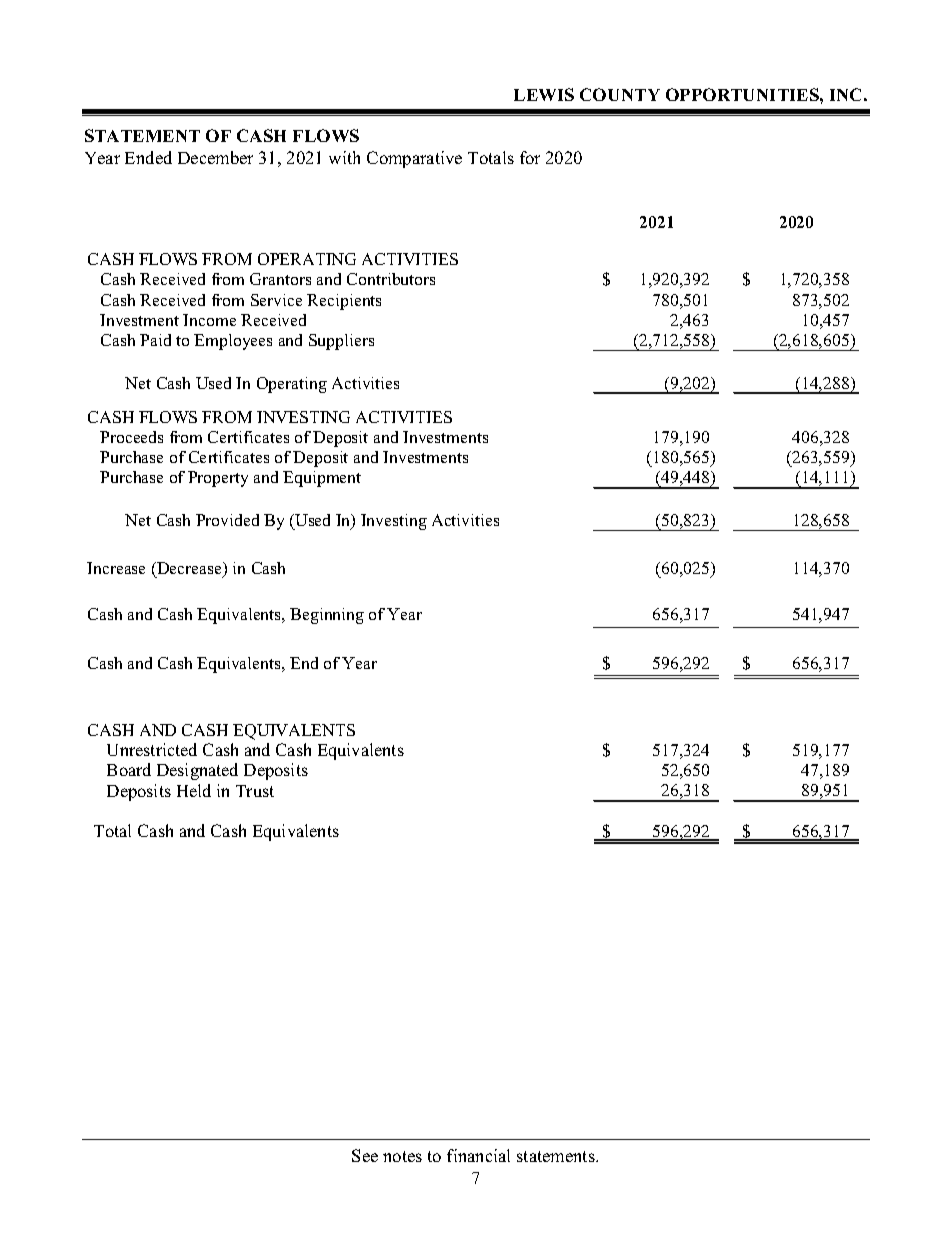 This page has height=1233, width=952. What do you see at coordinates (322, 479) in the page?
I see `Equipment` at bounding box center [322, 479].
